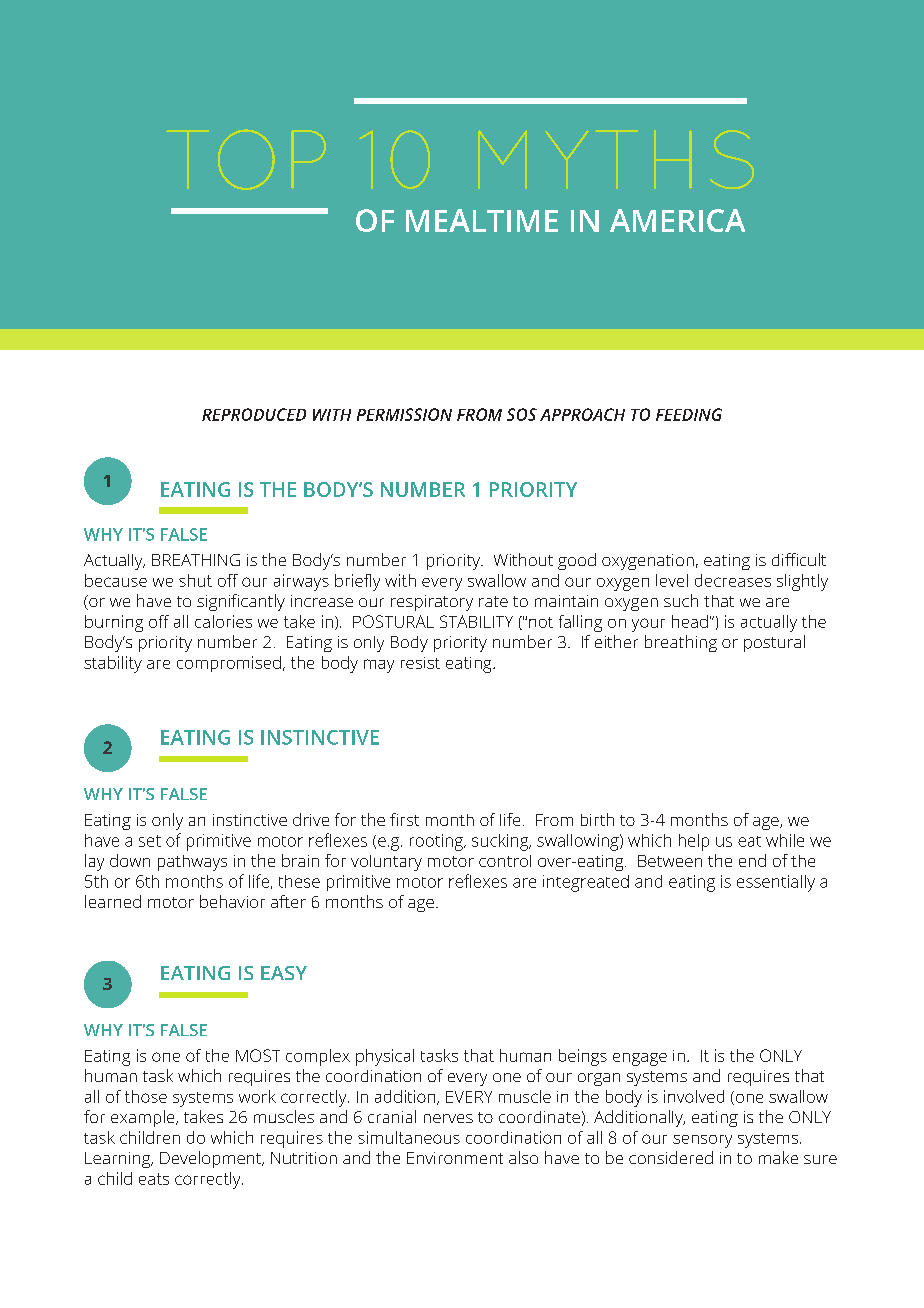  Describe the element at coordinates (212, 1159) in the screenshot. I see `Development` at that location.
